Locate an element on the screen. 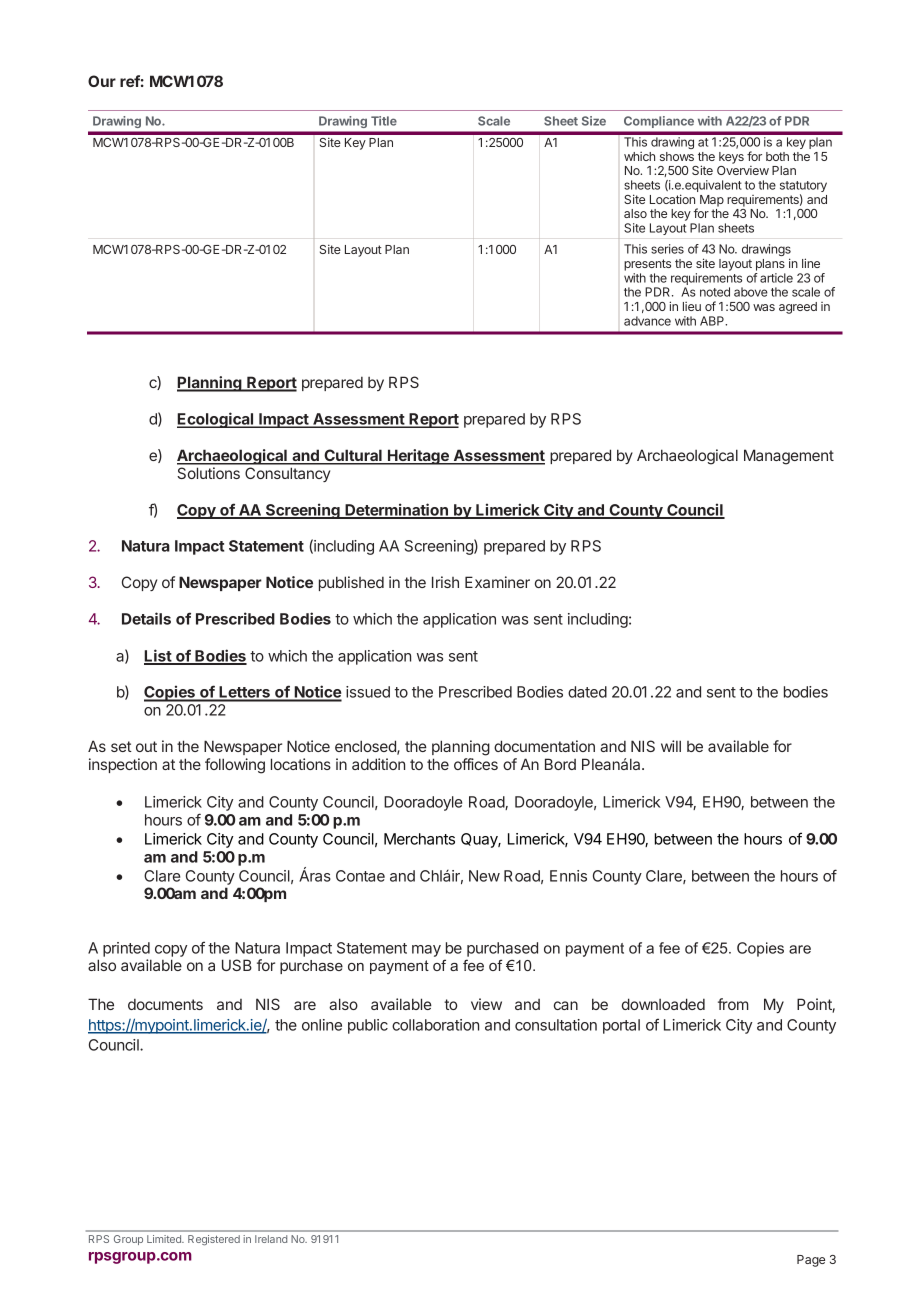 The width and height of the screenshot is (924, 1308). will is located at coordinates (671, 746).
